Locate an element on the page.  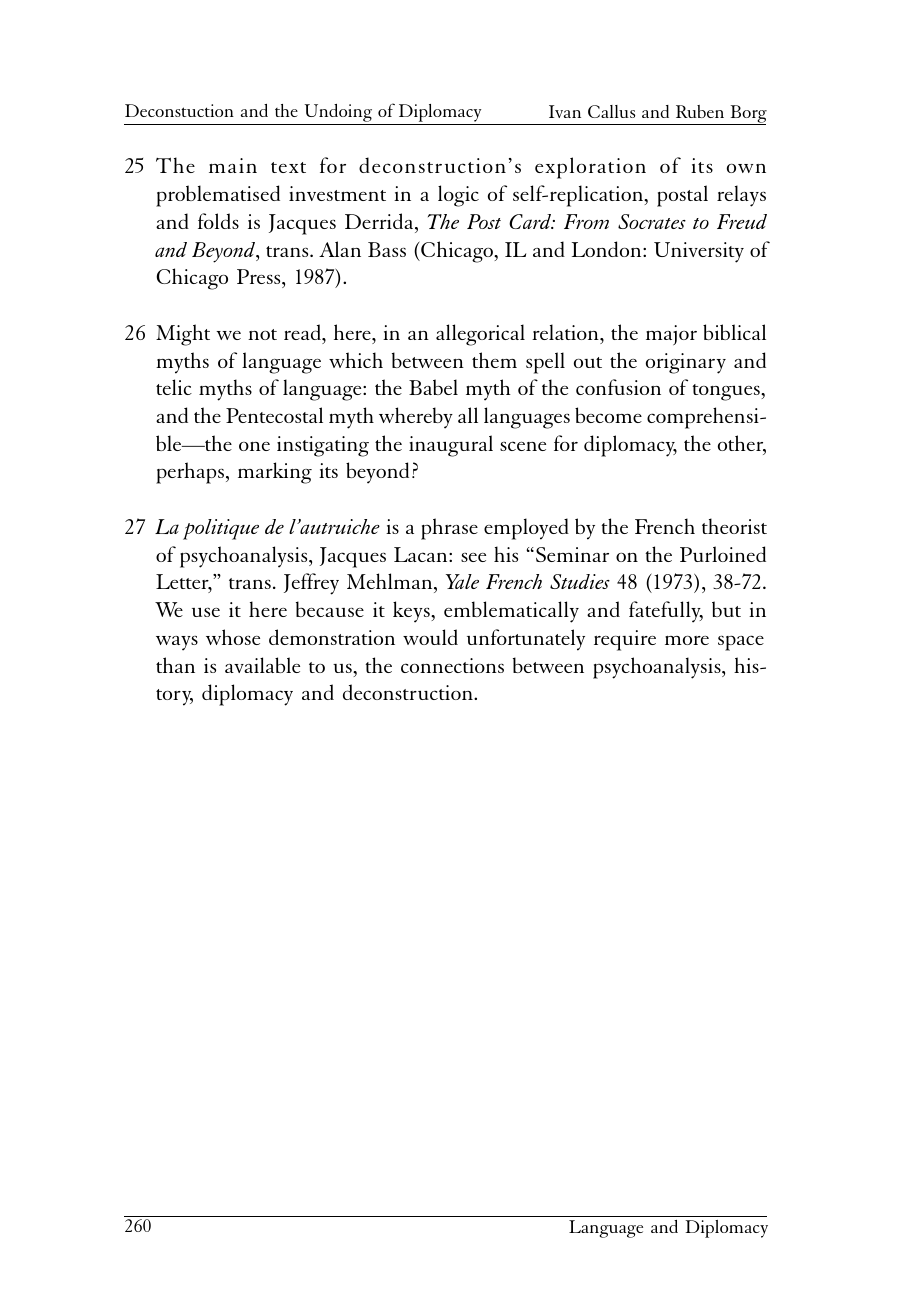
Babel is located at coordinates (433, 387).
